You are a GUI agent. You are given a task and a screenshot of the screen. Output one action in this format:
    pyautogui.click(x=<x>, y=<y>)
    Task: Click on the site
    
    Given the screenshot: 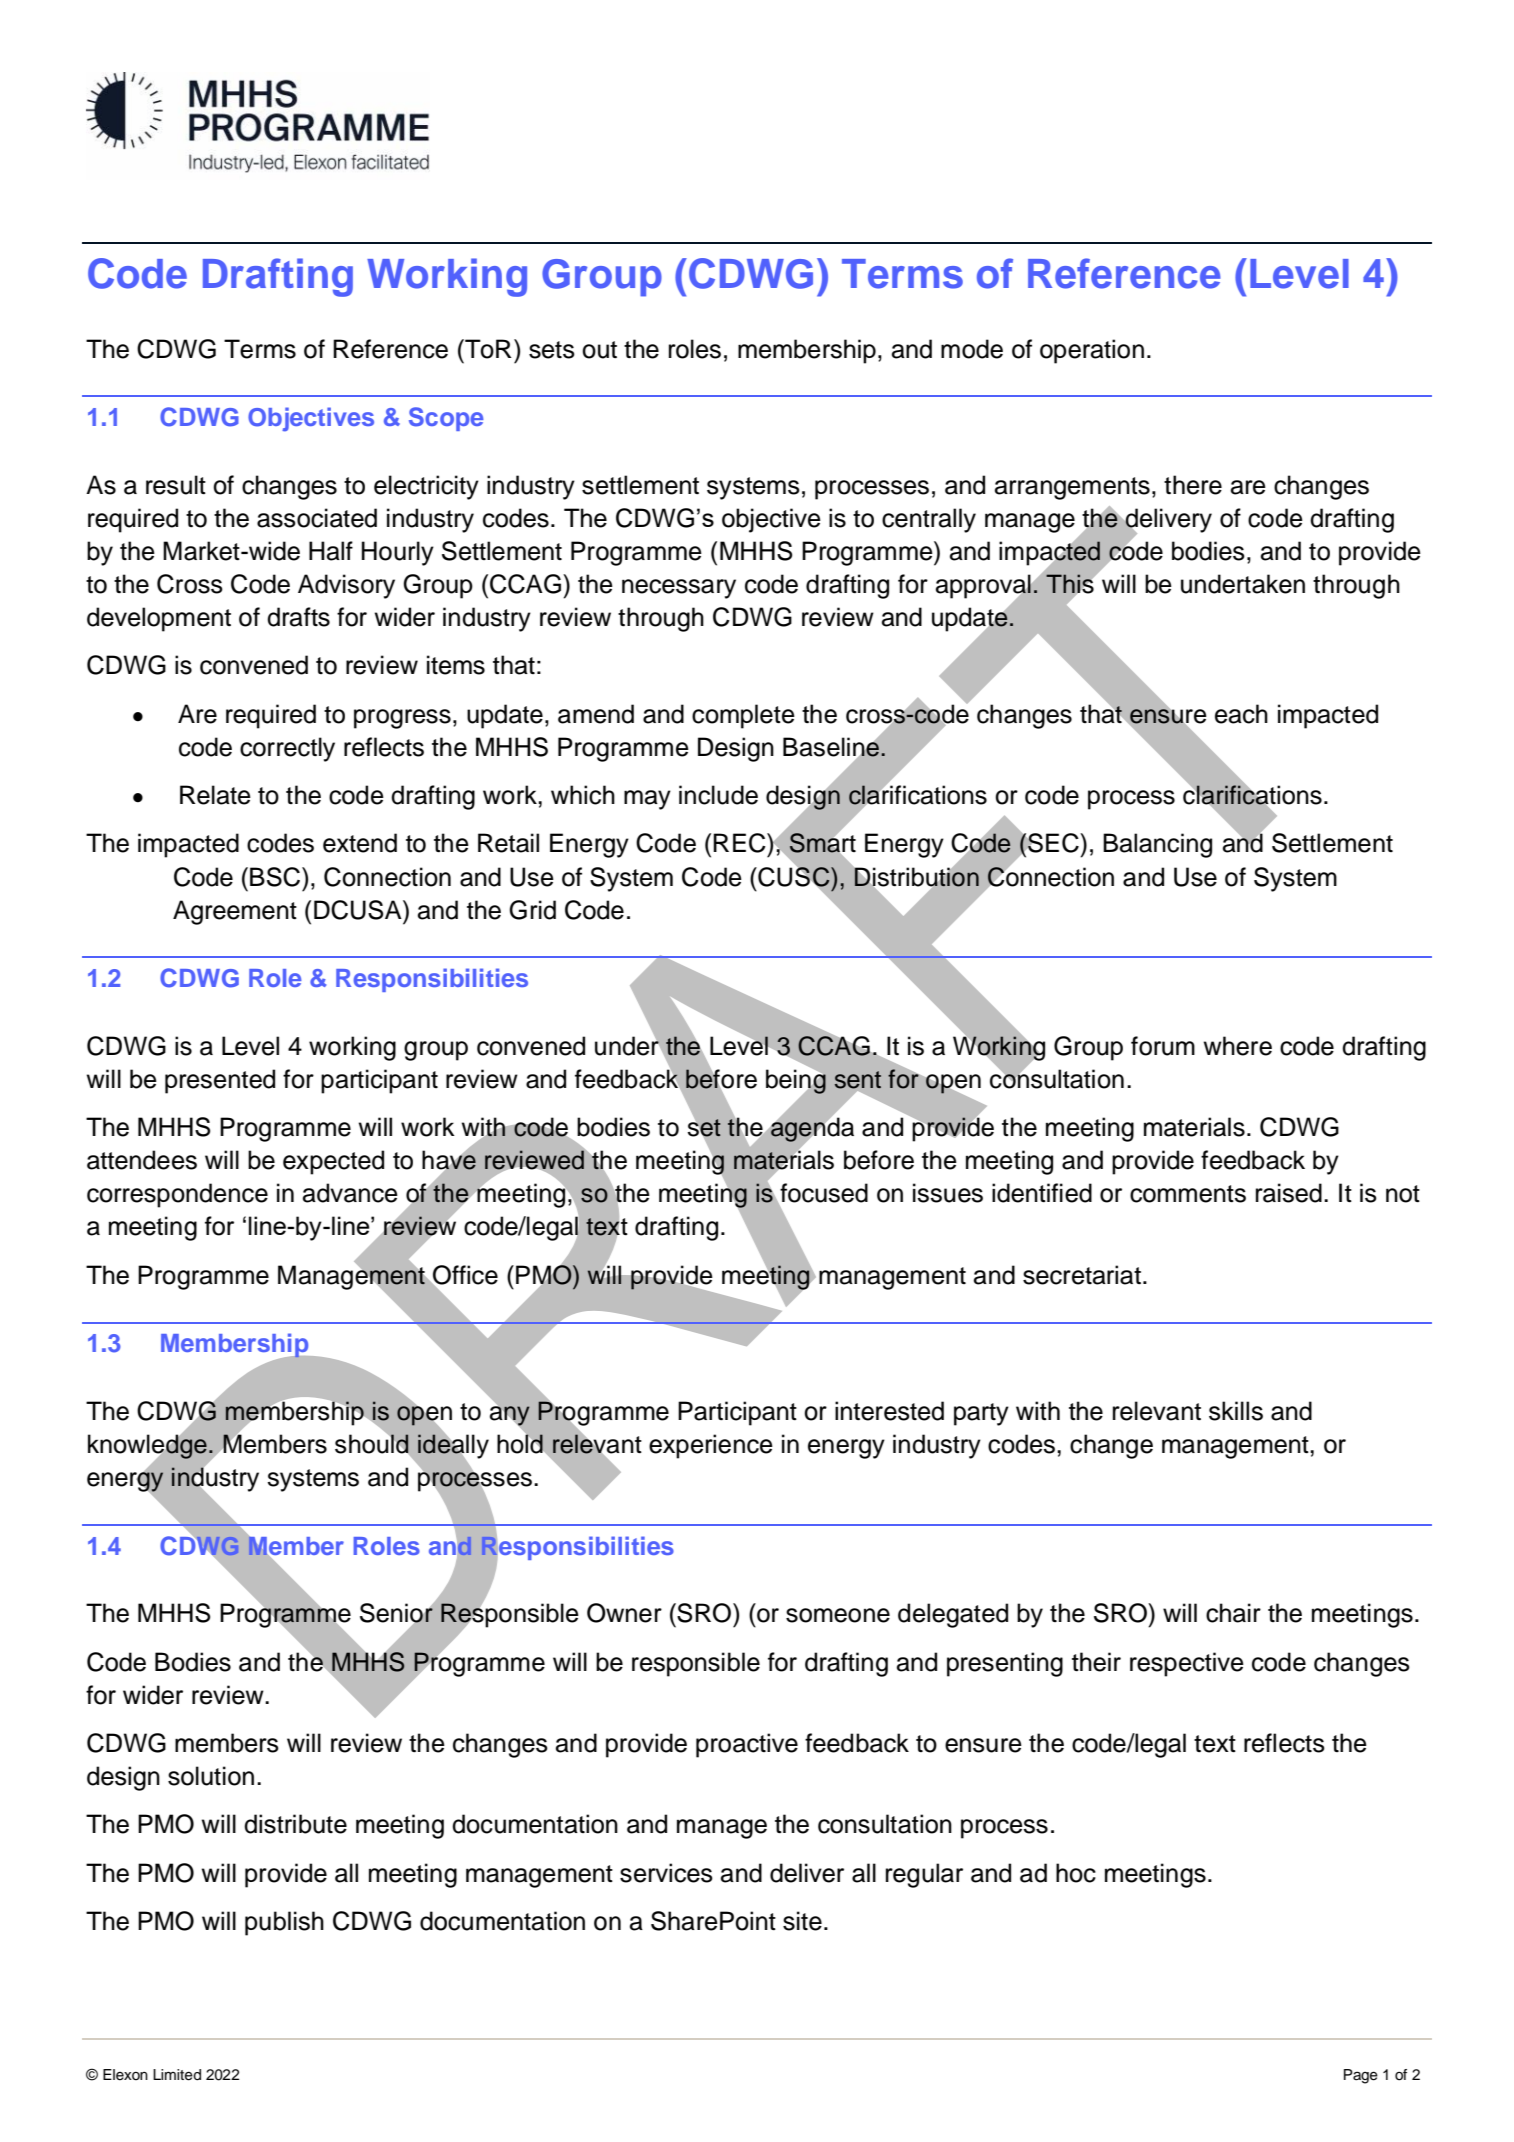 What is the action you would take?
    pyautogui.click(x=802, y=1921)
